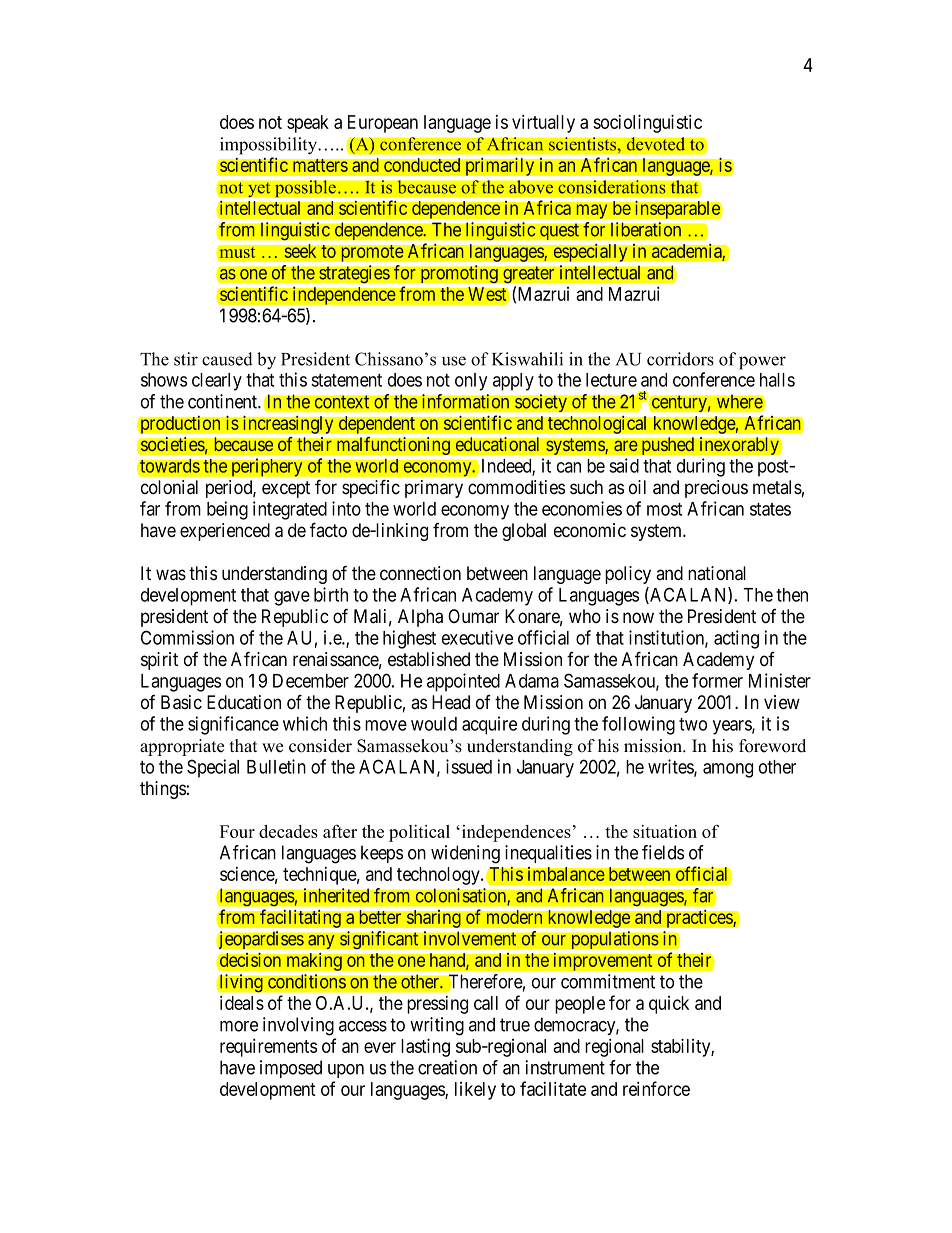 The height and width of the screenshot is (1233, 952). Describe the element at coordinates (268, 1047) in the screenshot. I see `requirements` at that location.
